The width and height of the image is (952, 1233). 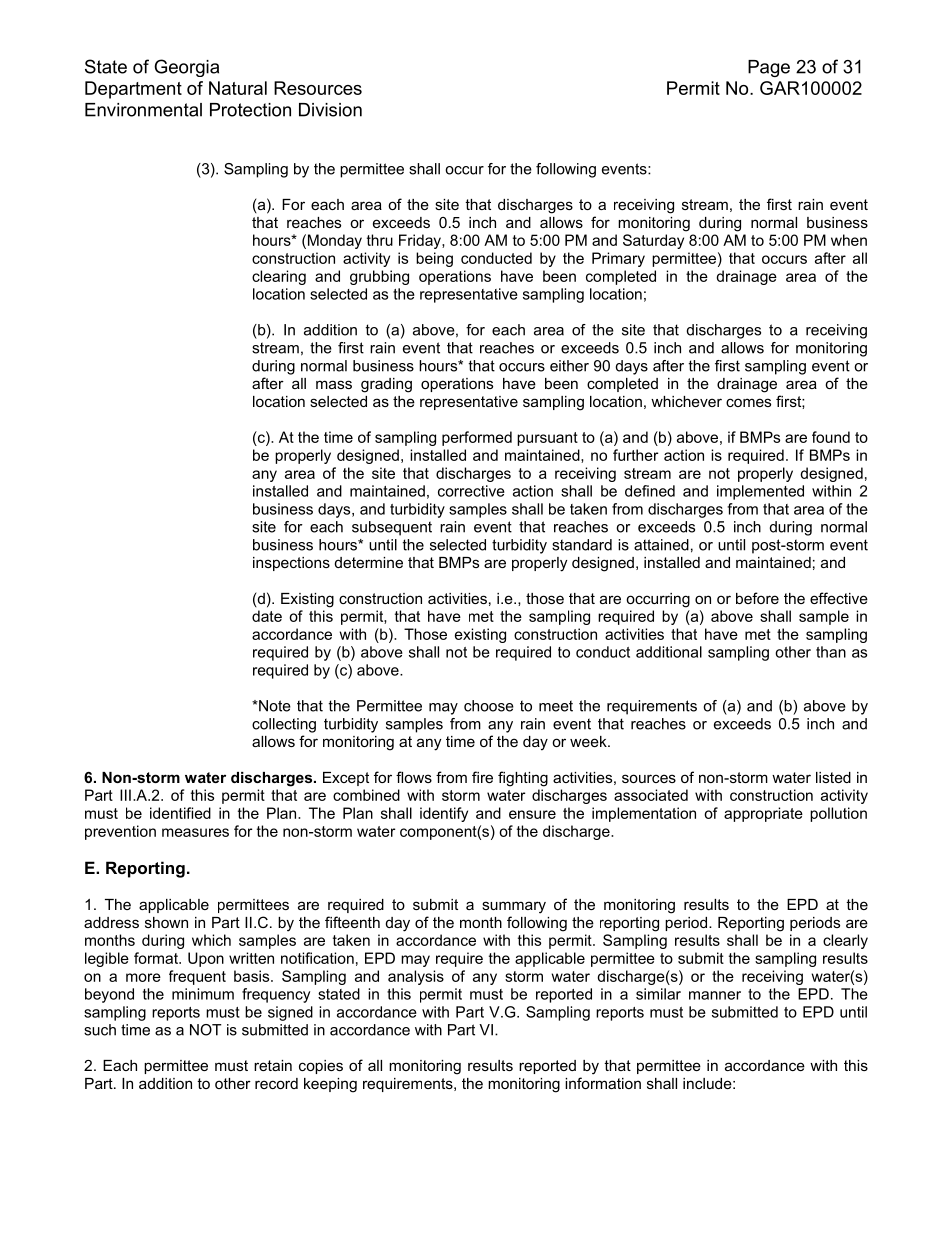 I want to click on mass, so click(x=334, y=384).
